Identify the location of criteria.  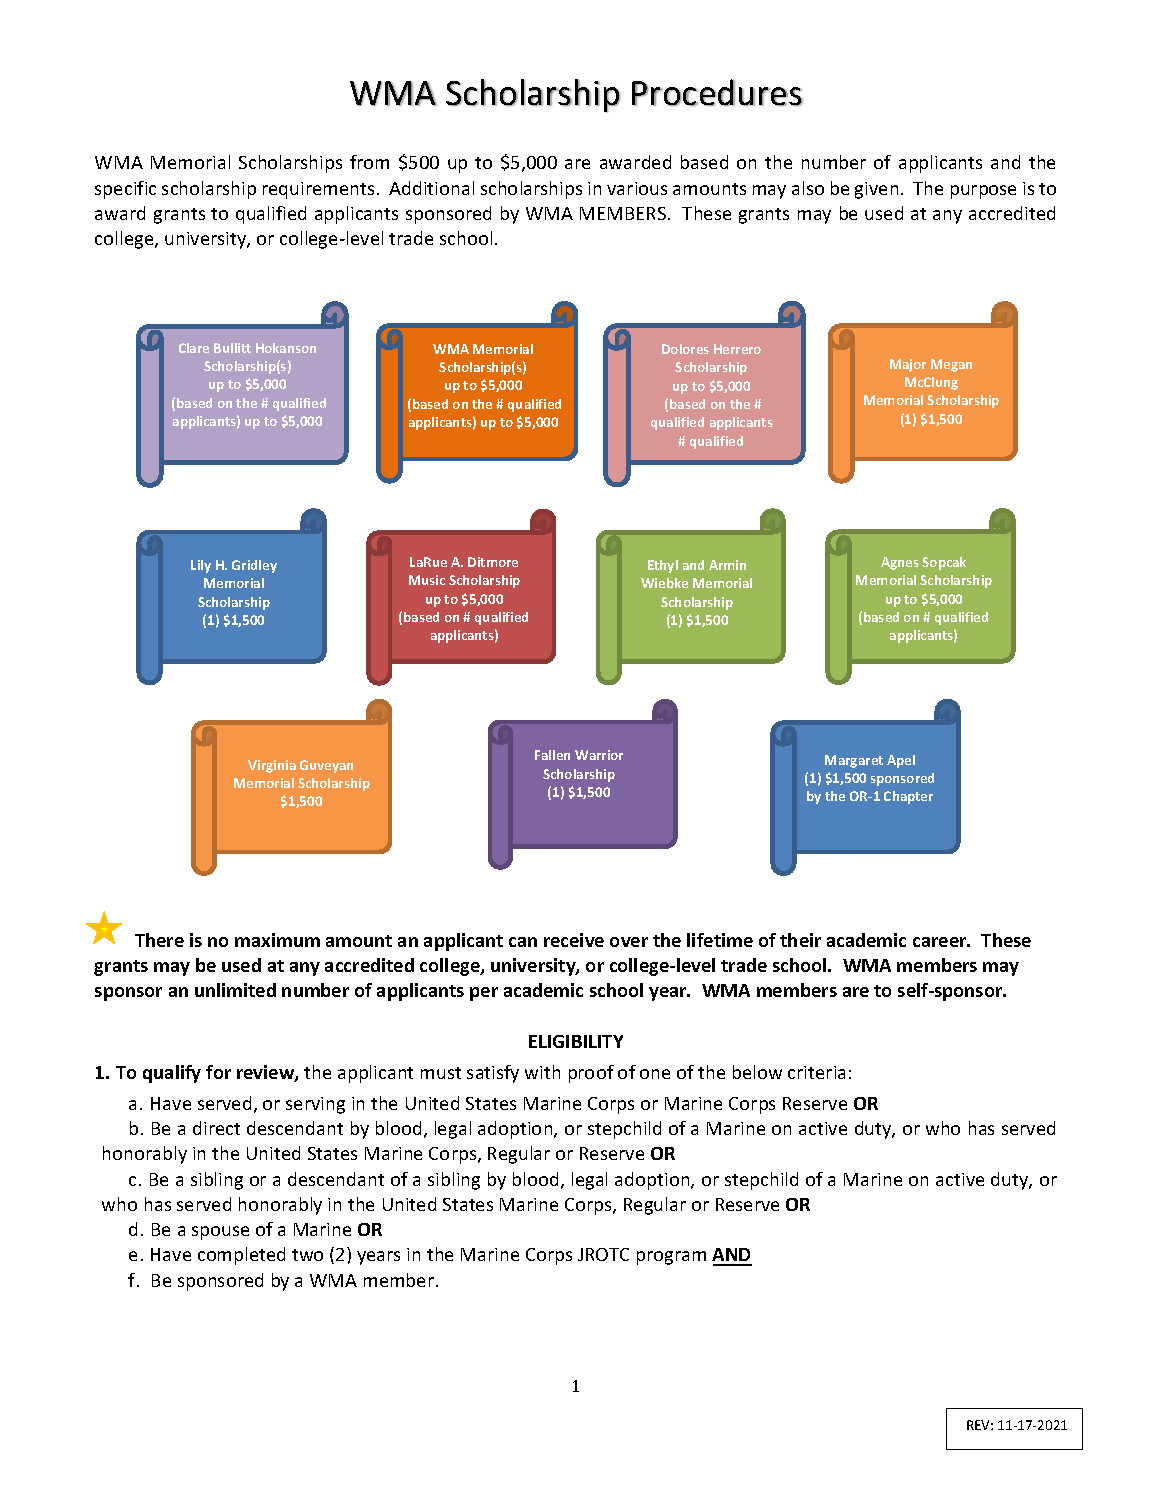
(816, 1072).
